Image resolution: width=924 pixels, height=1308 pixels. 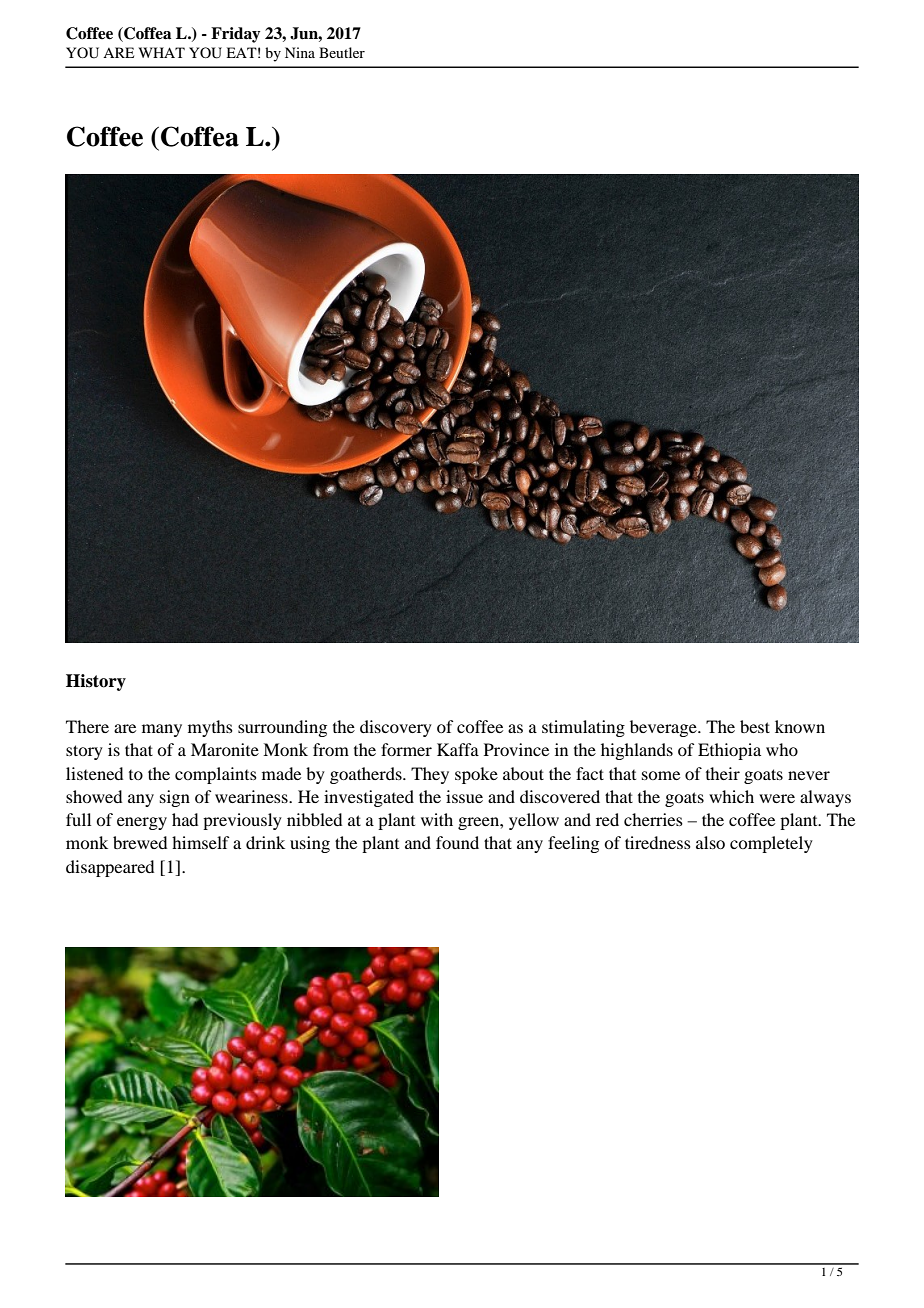 What do you see at coordinates (457, 842) in the image?
I see `found` at bounding box center [457, 842].
